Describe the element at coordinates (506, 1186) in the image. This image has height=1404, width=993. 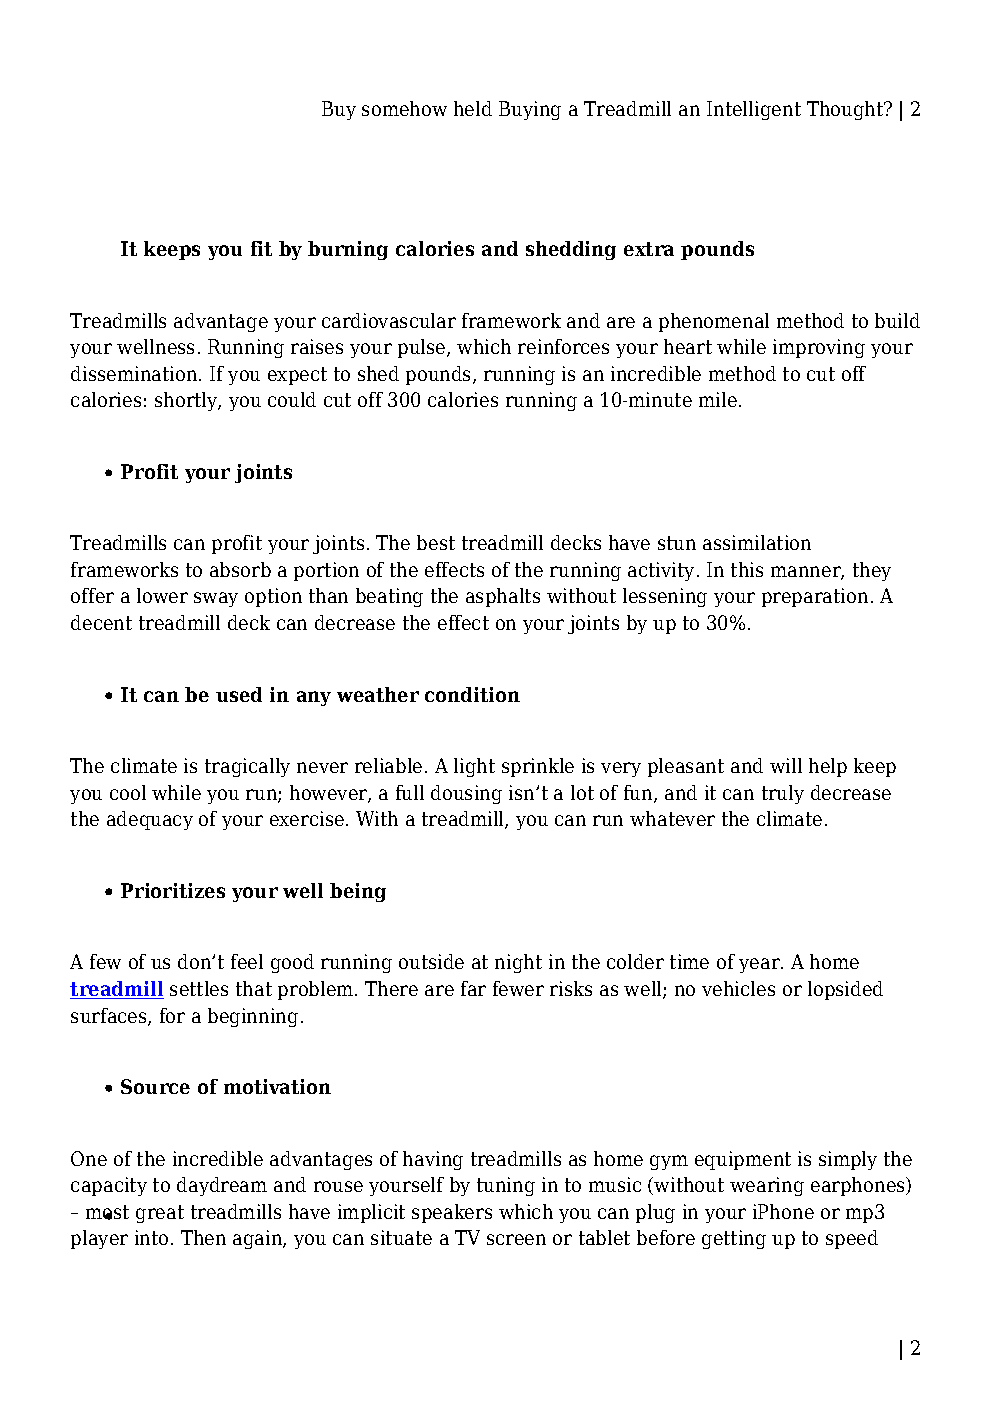
I see `tuning` at that location.
